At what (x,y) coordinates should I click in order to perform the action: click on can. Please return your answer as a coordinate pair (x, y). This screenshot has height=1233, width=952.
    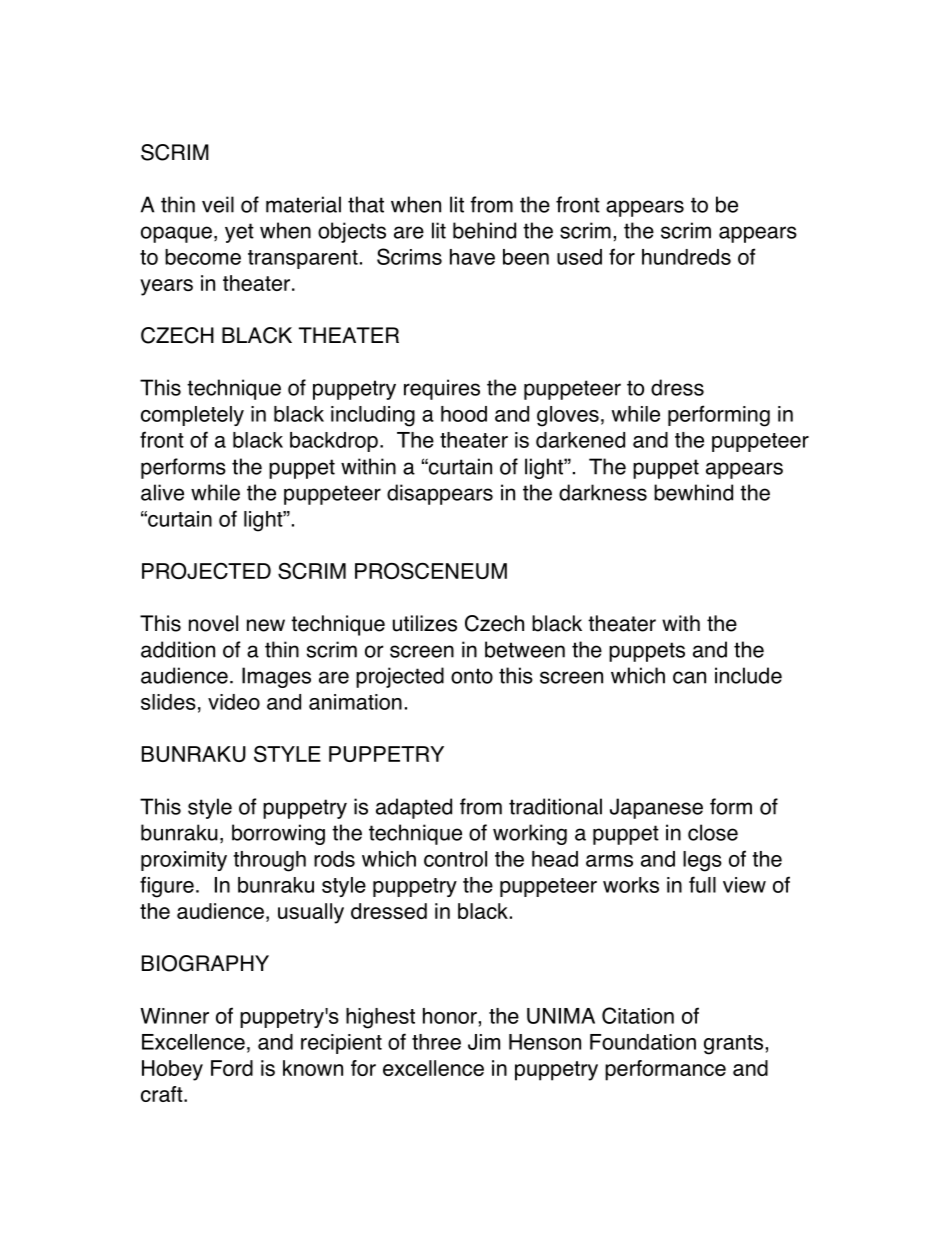
    Looking at the image, I should click on (689, 677).
